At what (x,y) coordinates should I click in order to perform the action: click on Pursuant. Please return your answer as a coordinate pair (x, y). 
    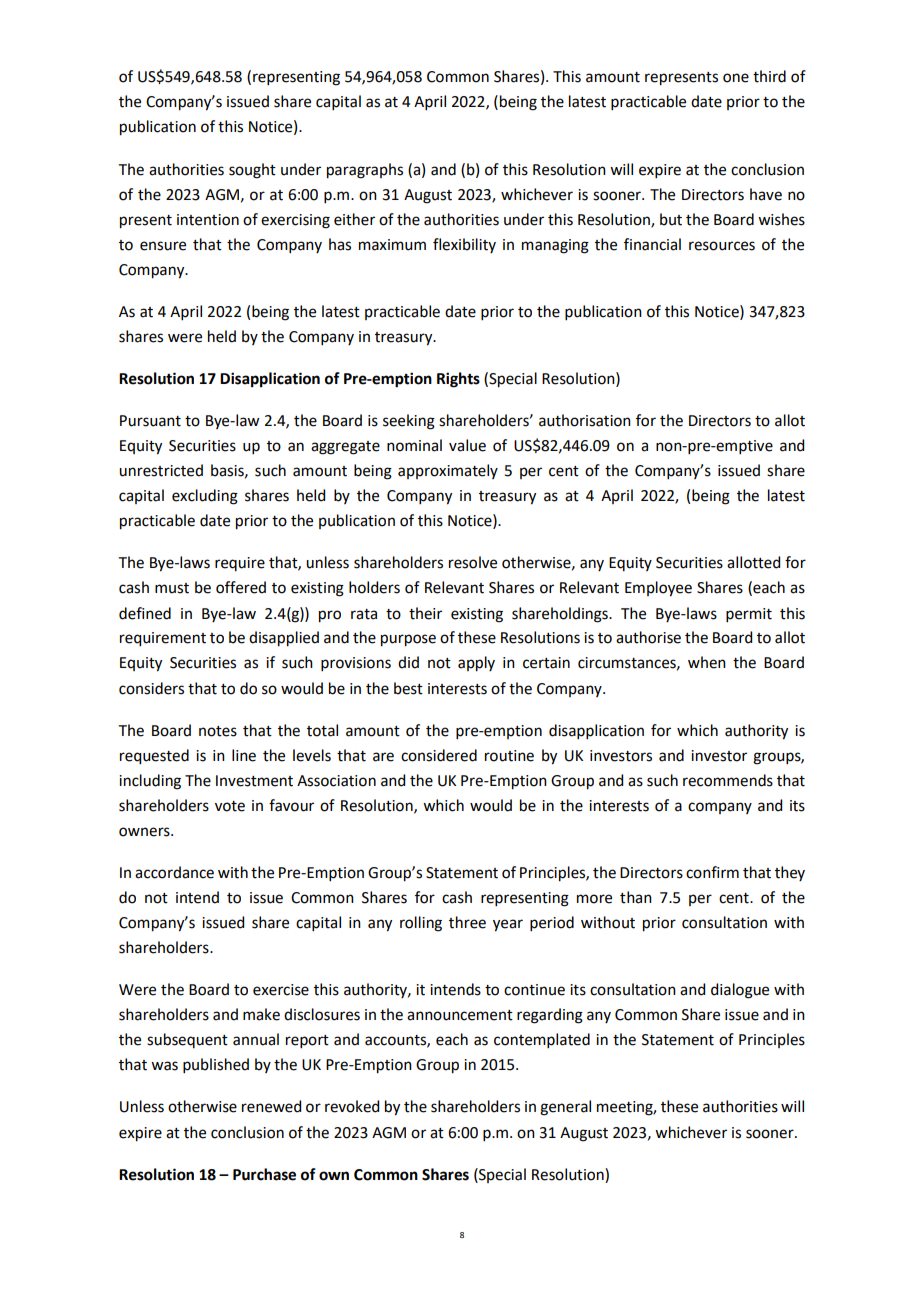
    Looking at the image, I should click on (150, 421).
